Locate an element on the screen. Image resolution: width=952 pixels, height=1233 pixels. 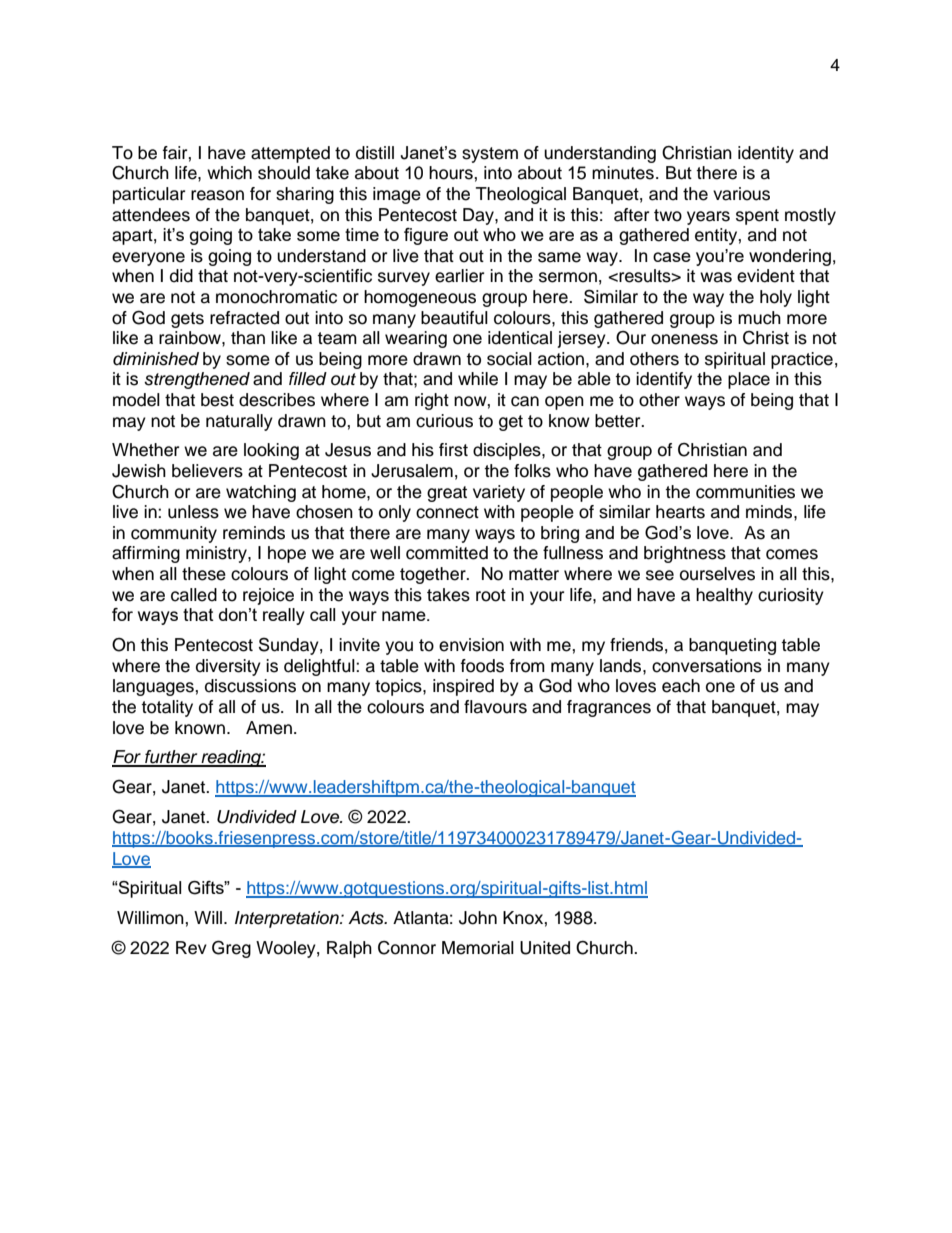
conversations is located at coordinates (707, 666).
